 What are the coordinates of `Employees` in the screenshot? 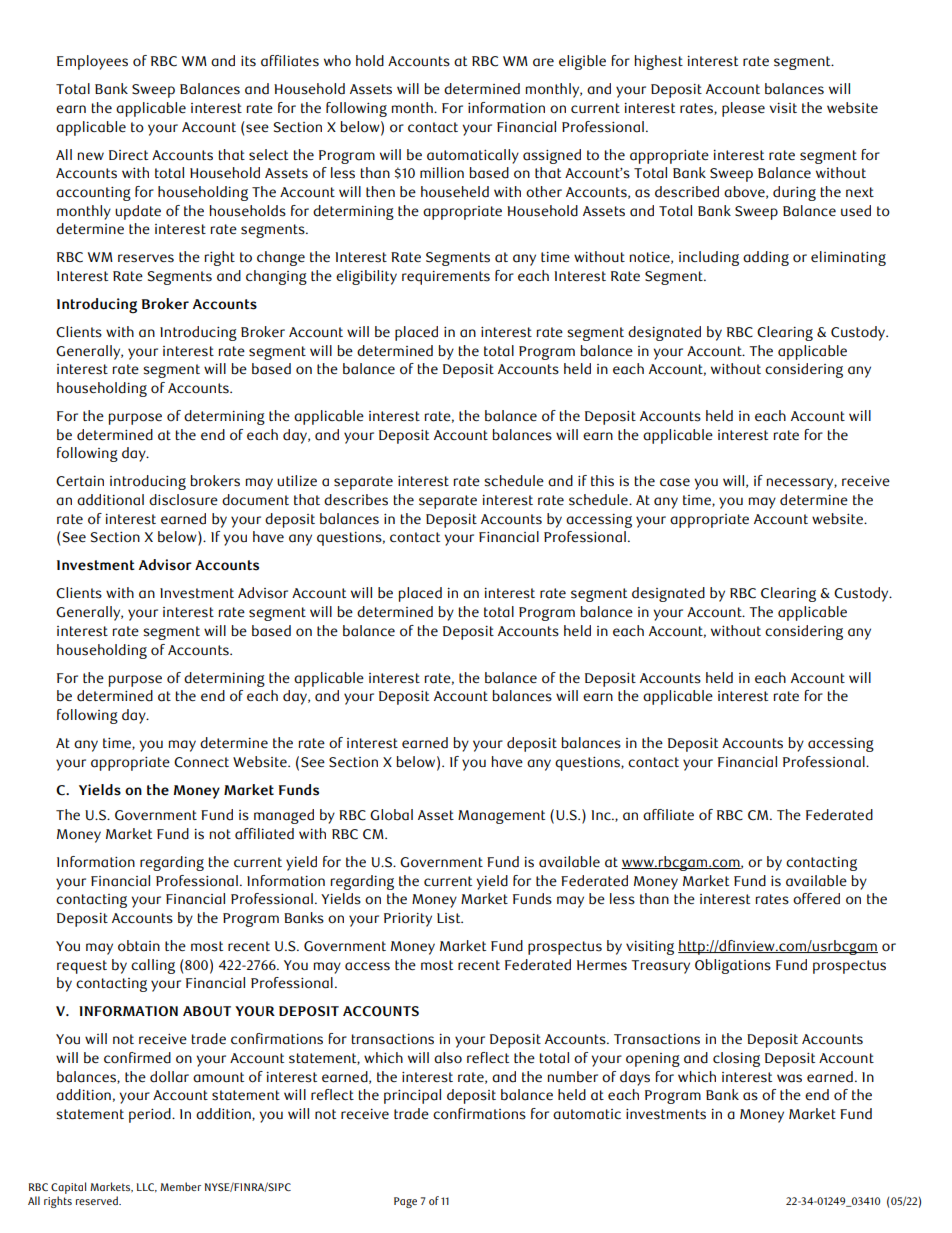 It's located at (92, 62).
